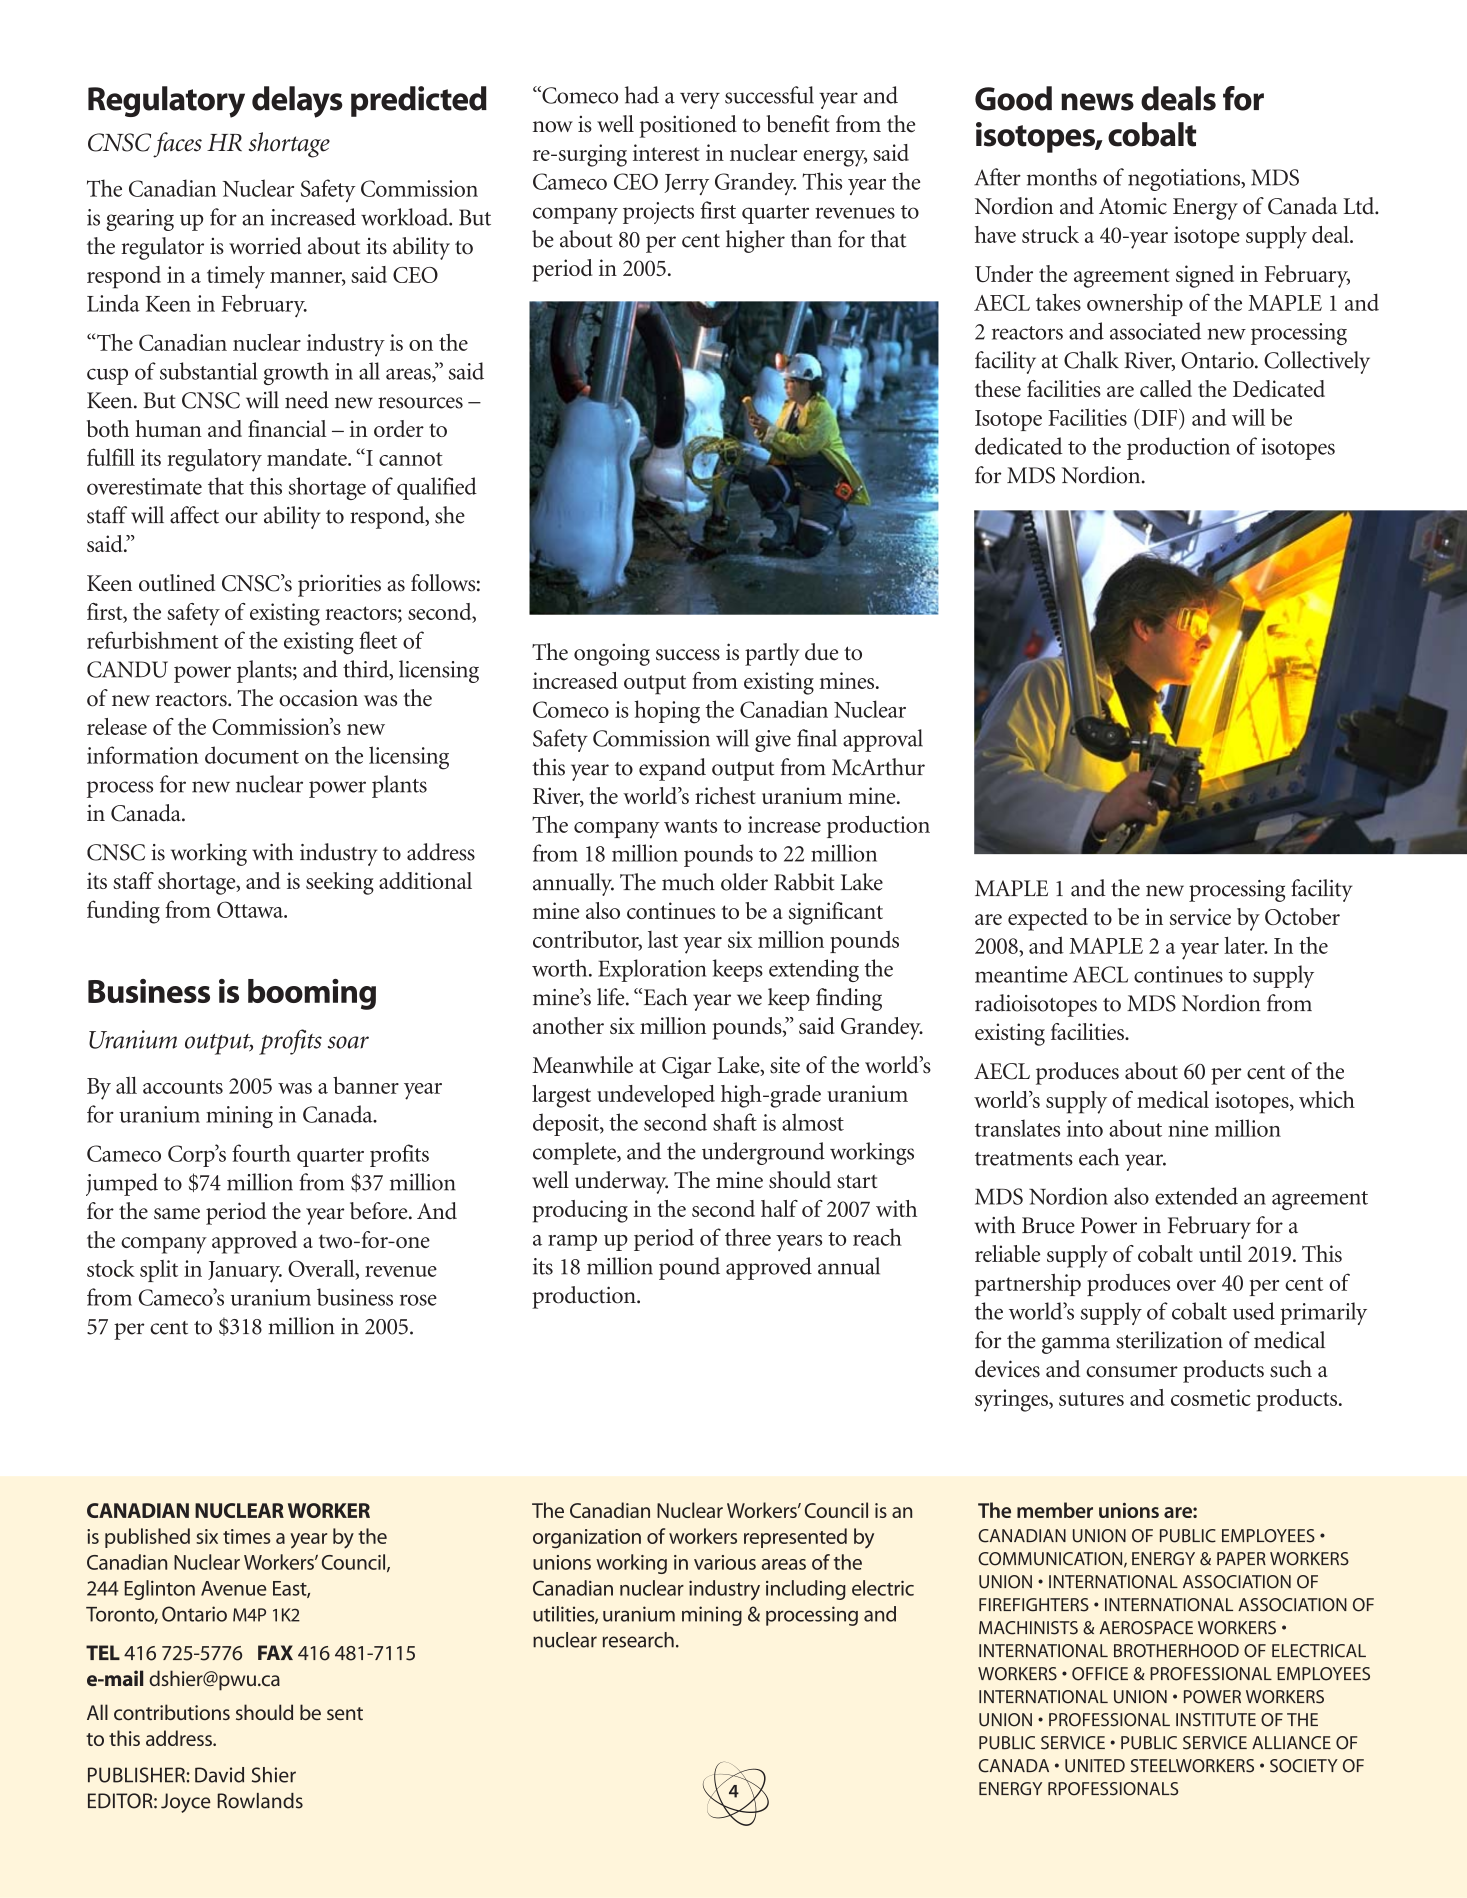 The height and width of the screenshot is (1898, 1467). Describe the element at coordinates (1211, 1397) in the screenshot. I see `cosmetic` at that location.
